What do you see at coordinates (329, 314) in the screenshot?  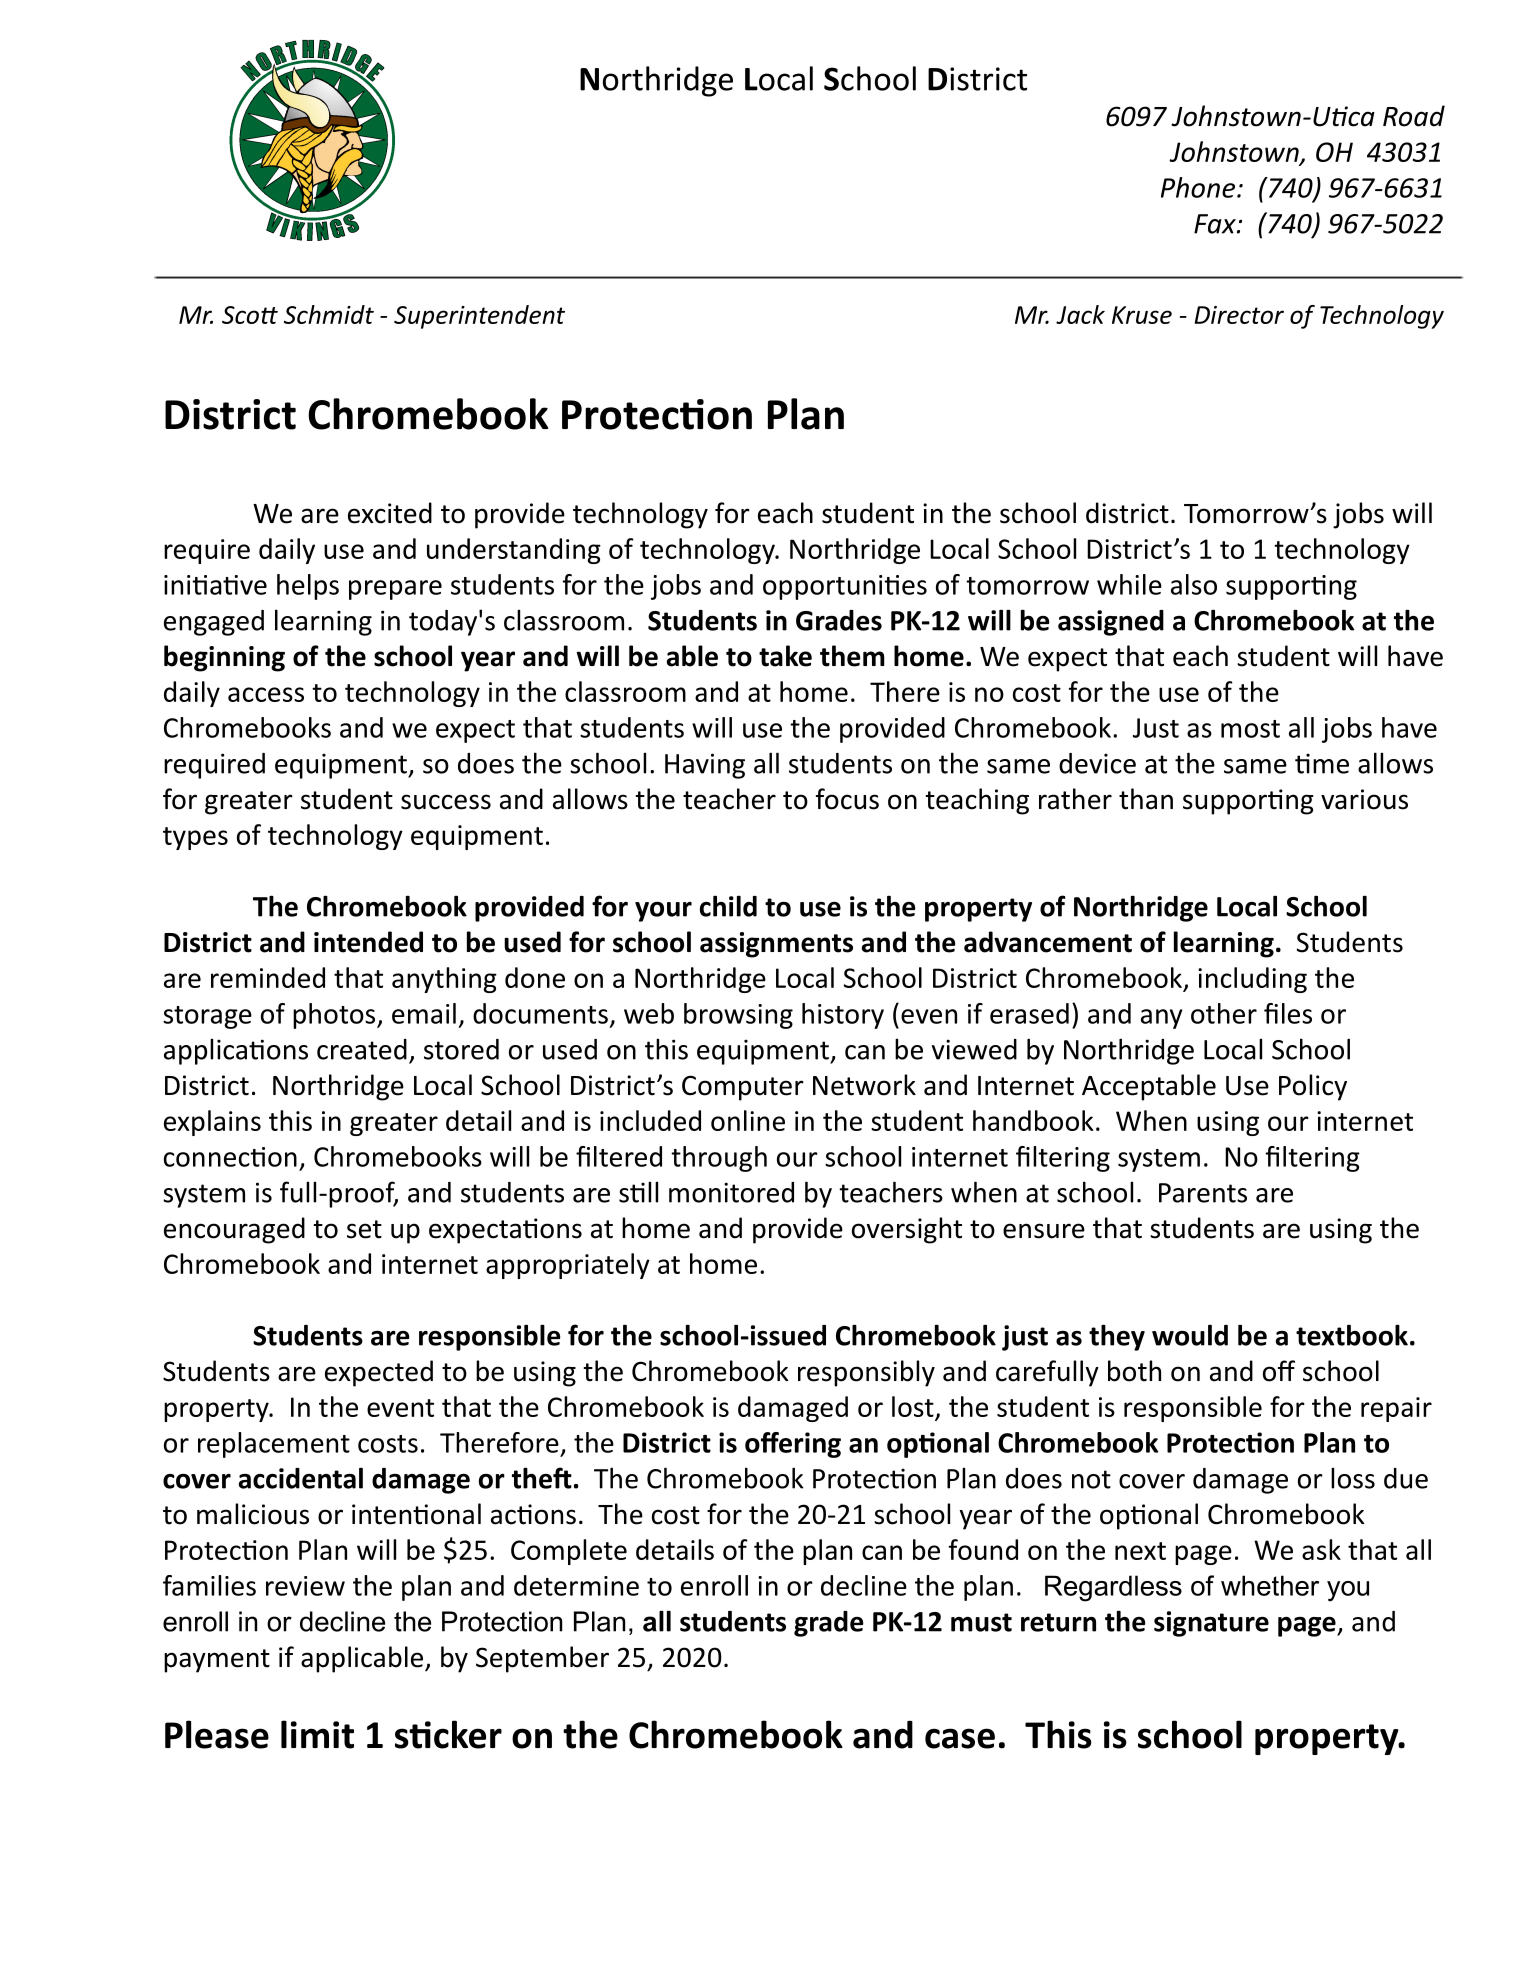 I see `Schmidt` at bounding box center [329, 314].
